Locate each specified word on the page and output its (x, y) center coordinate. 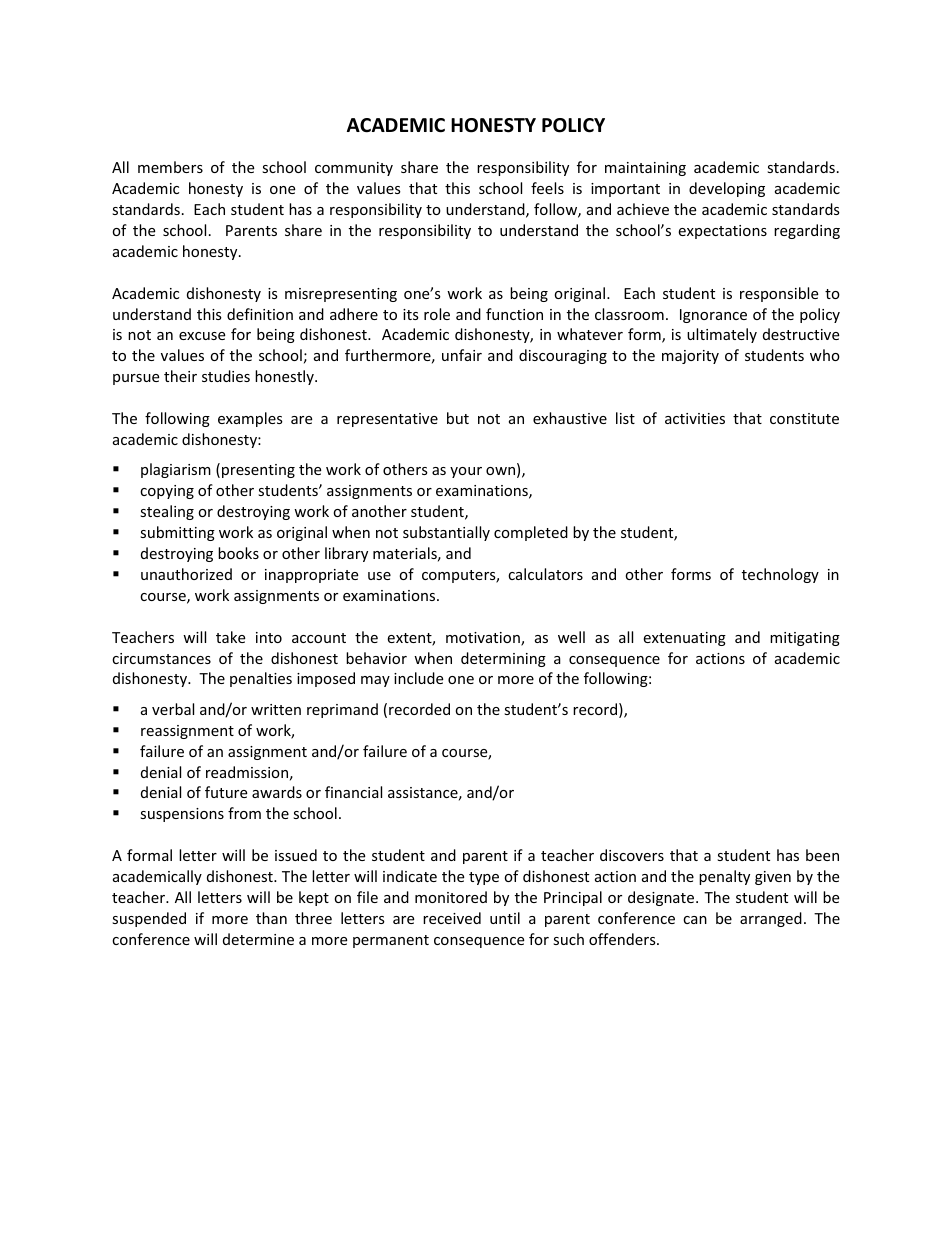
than (271, 918)
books (238, 553)
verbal (173, 709)
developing (727, 189)
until (505, 918)
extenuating (684, 639)
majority (690, 357)
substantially (446, 533)
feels (547, 188)
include (418, 678)
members (170, 167)
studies (226, 376)
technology (780, 575)
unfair (462, 355)
